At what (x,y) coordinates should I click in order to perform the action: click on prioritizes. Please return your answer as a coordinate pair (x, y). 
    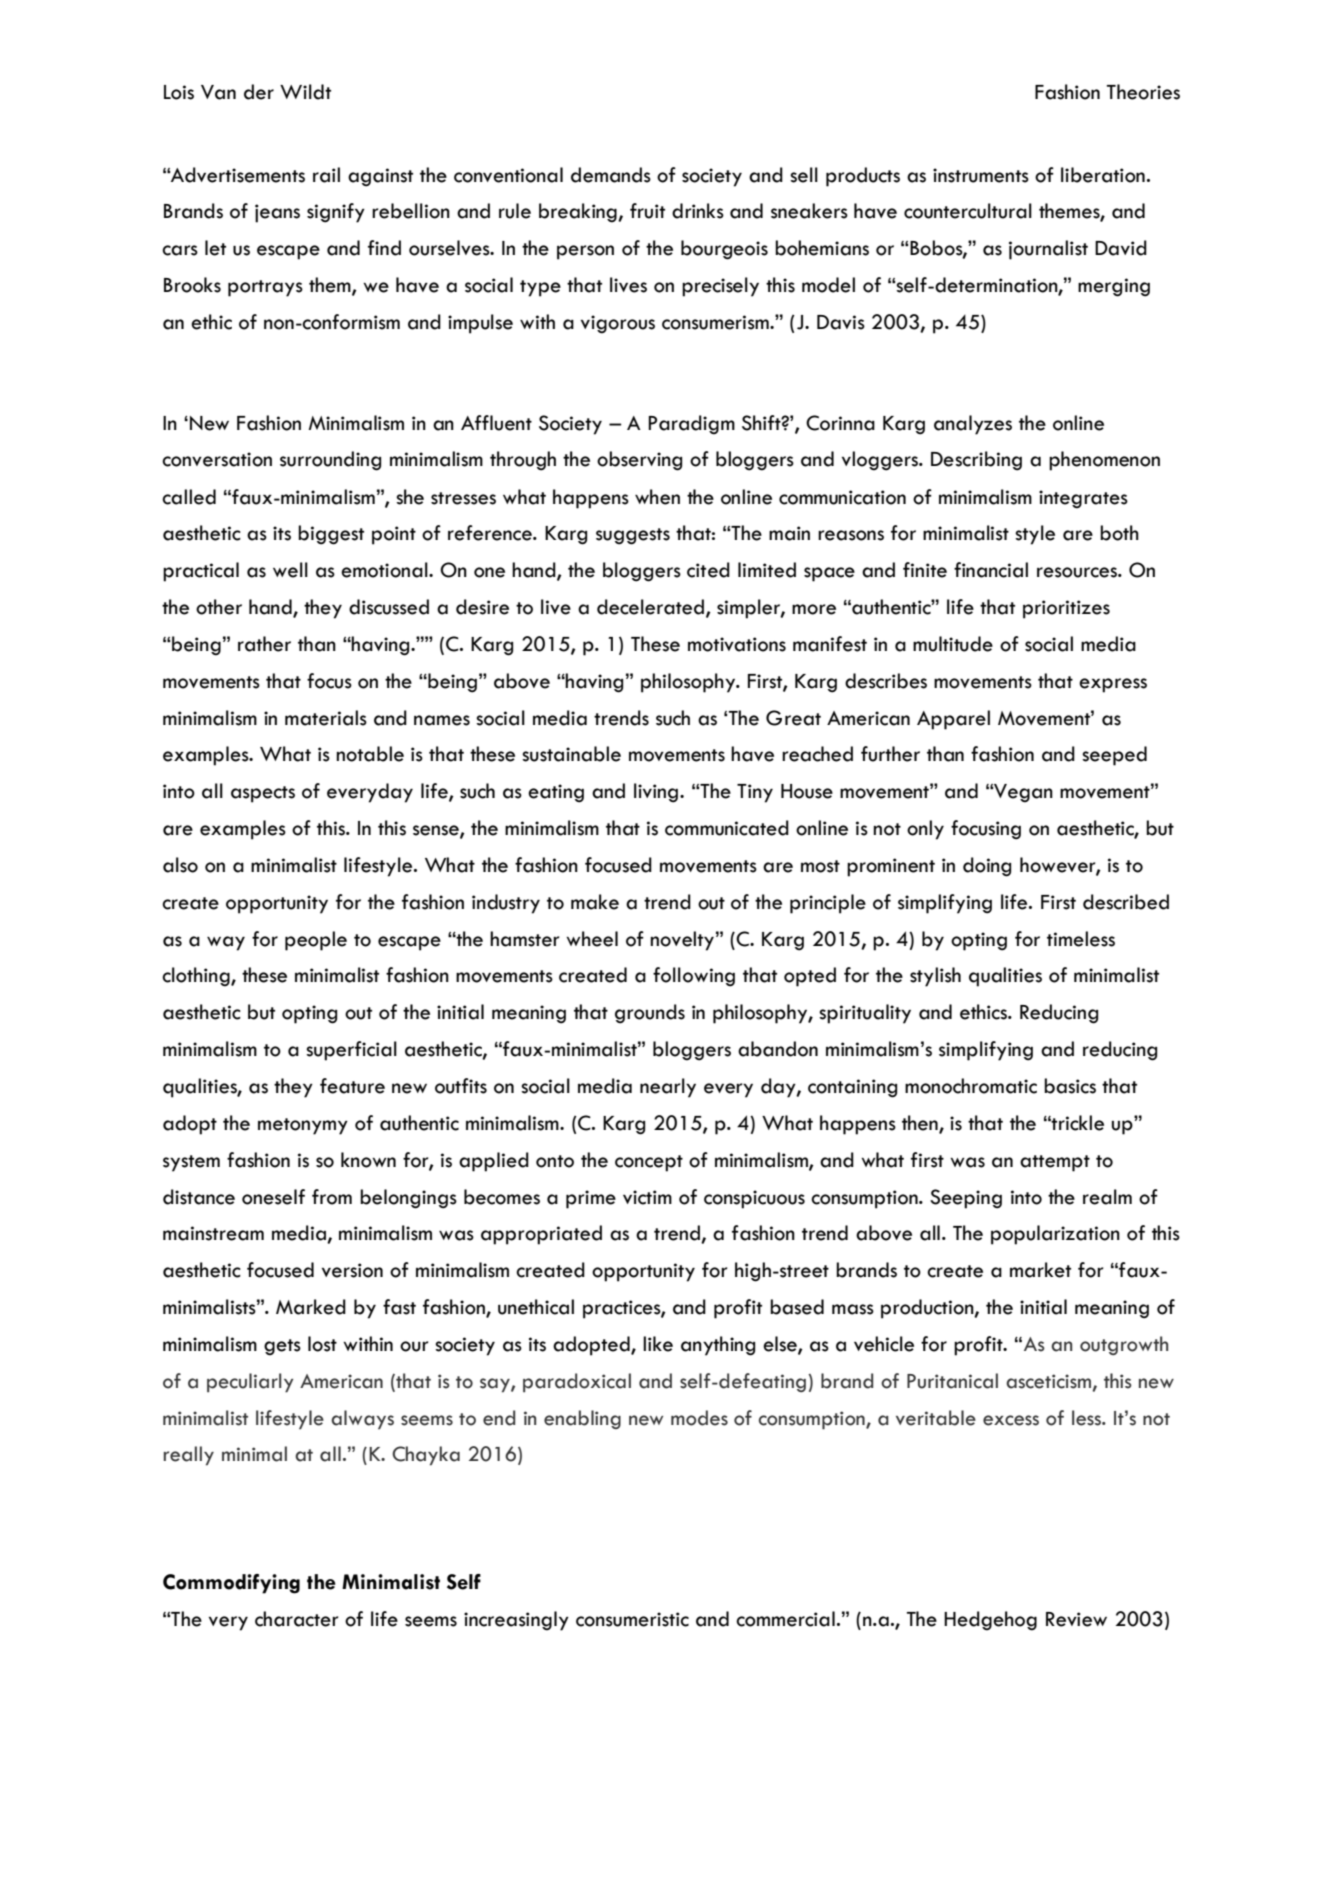
    Looking at the image, I should click on (1066, 609).
